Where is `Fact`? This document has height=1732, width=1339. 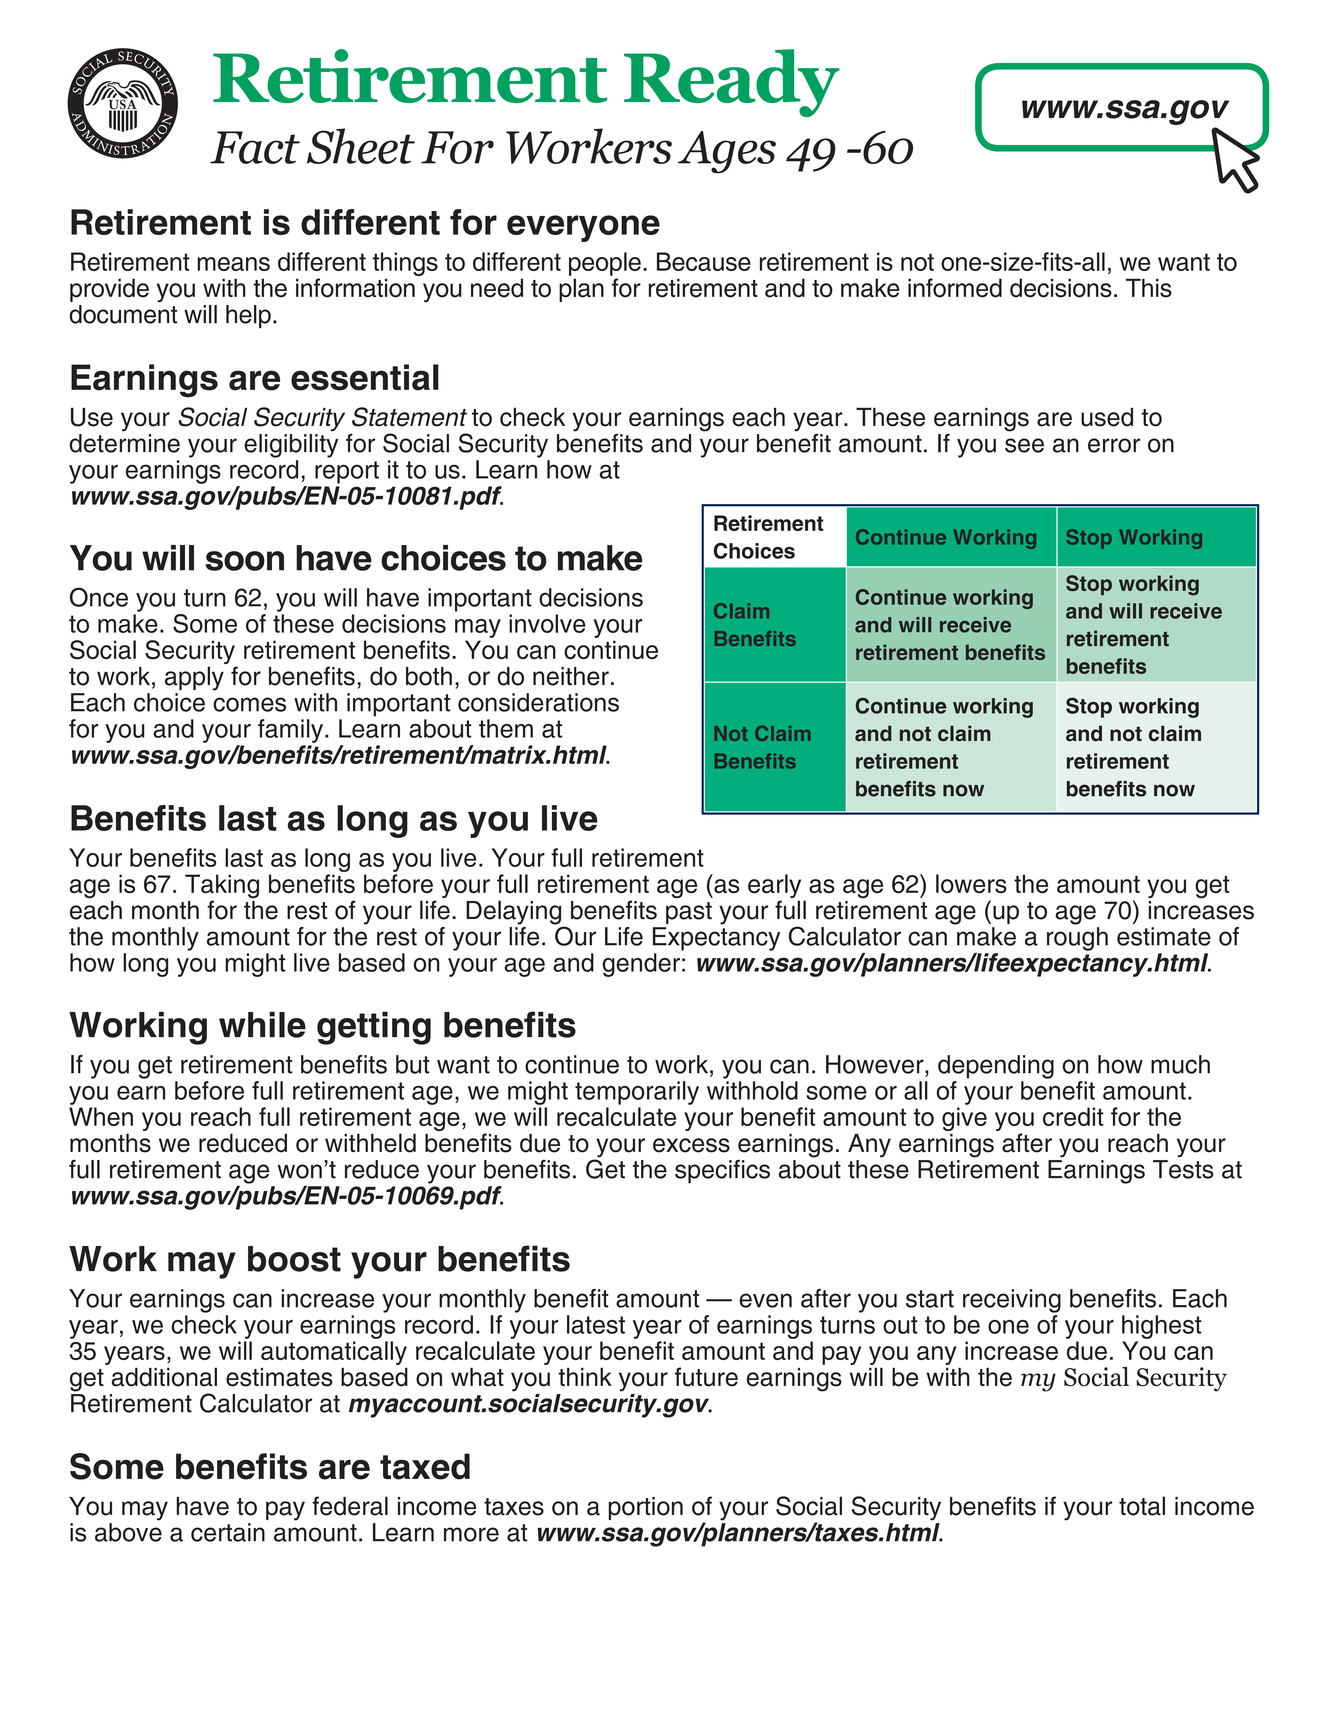 Fact is located at coordinates (255, 147).
